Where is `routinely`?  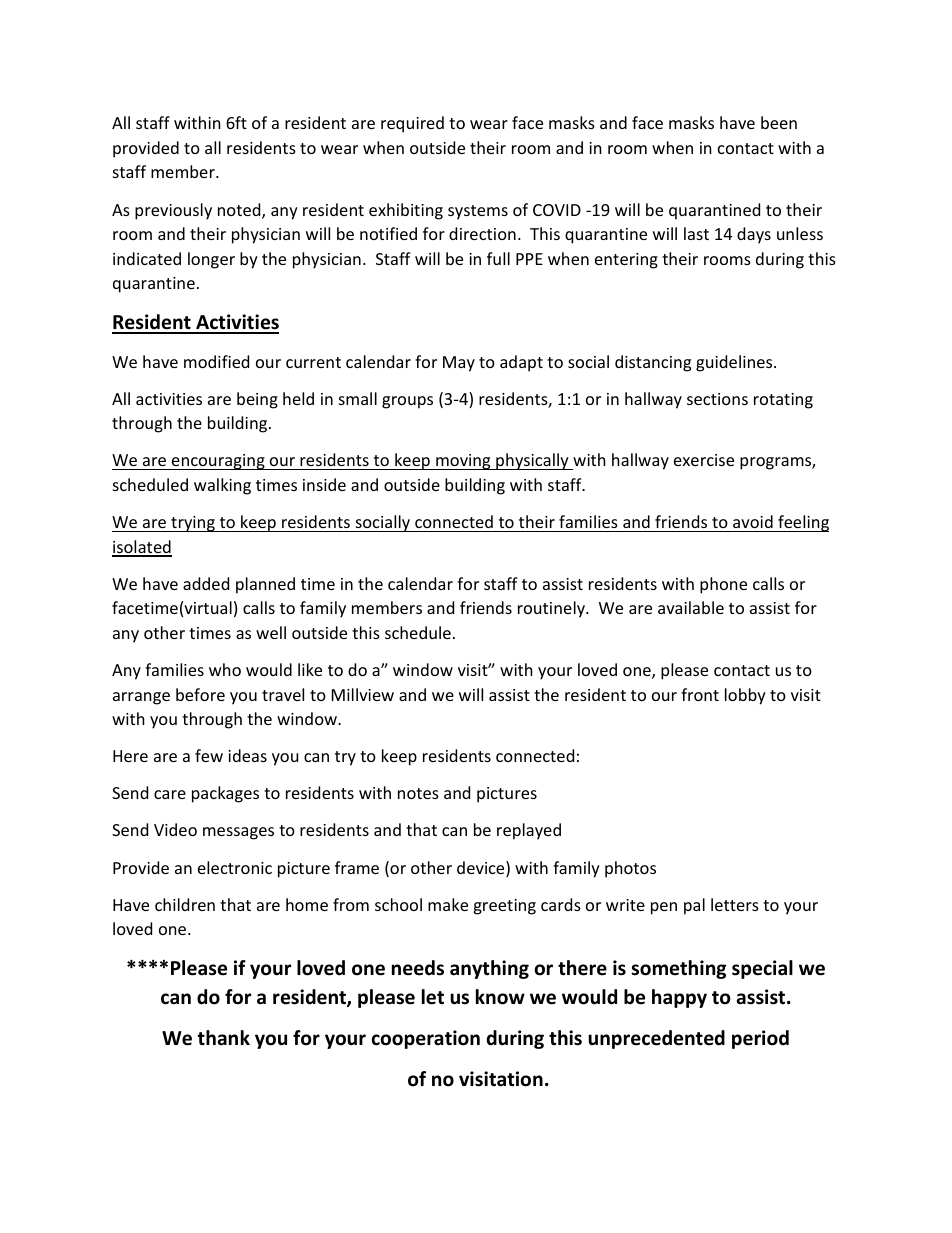
routinely is located at coordinates (552, 609).
